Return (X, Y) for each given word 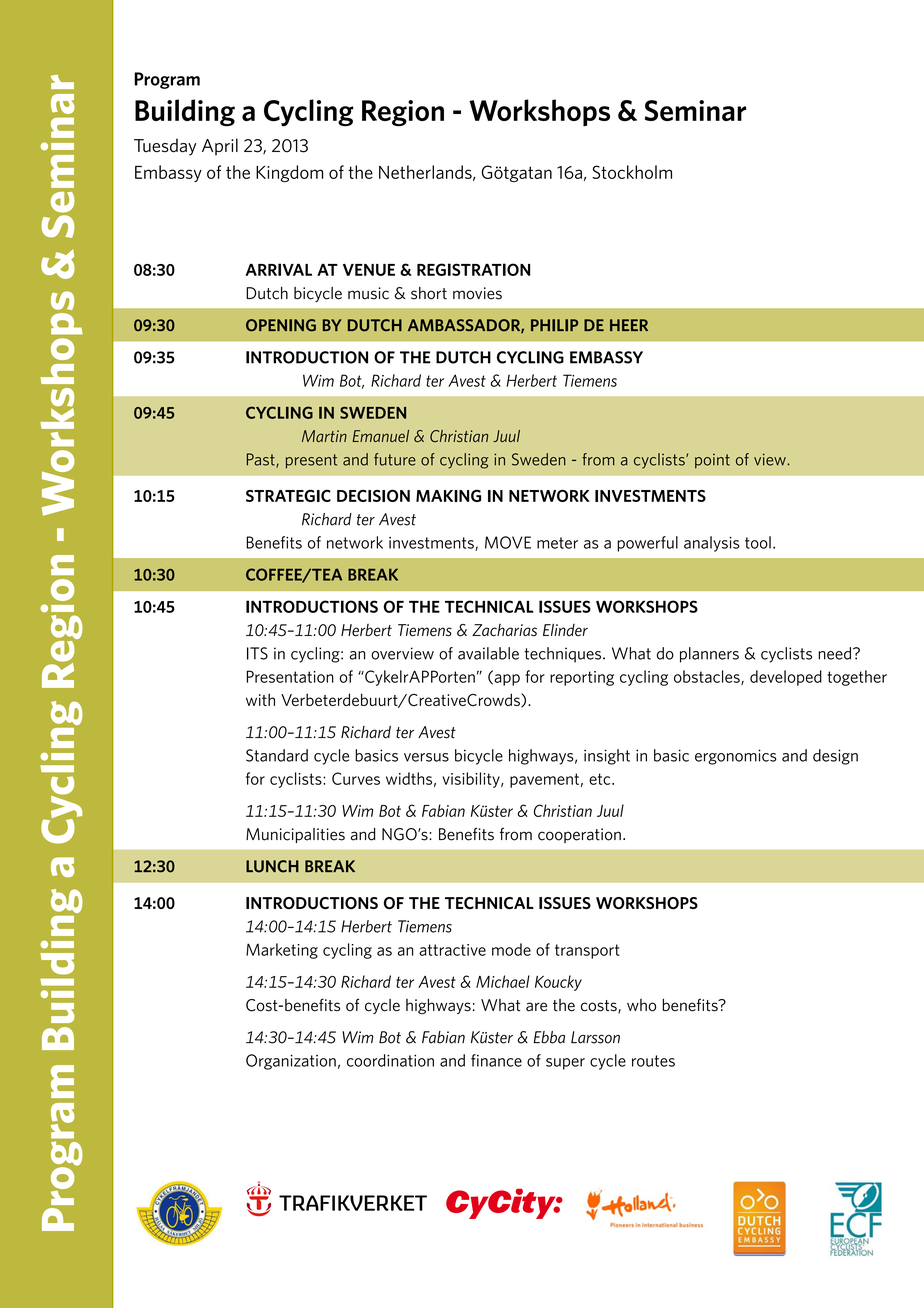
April (220, 147)
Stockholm (632, 172)
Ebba (549, 1037)
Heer (629, 325)
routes (653, 1061)
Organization (291, 1062)
